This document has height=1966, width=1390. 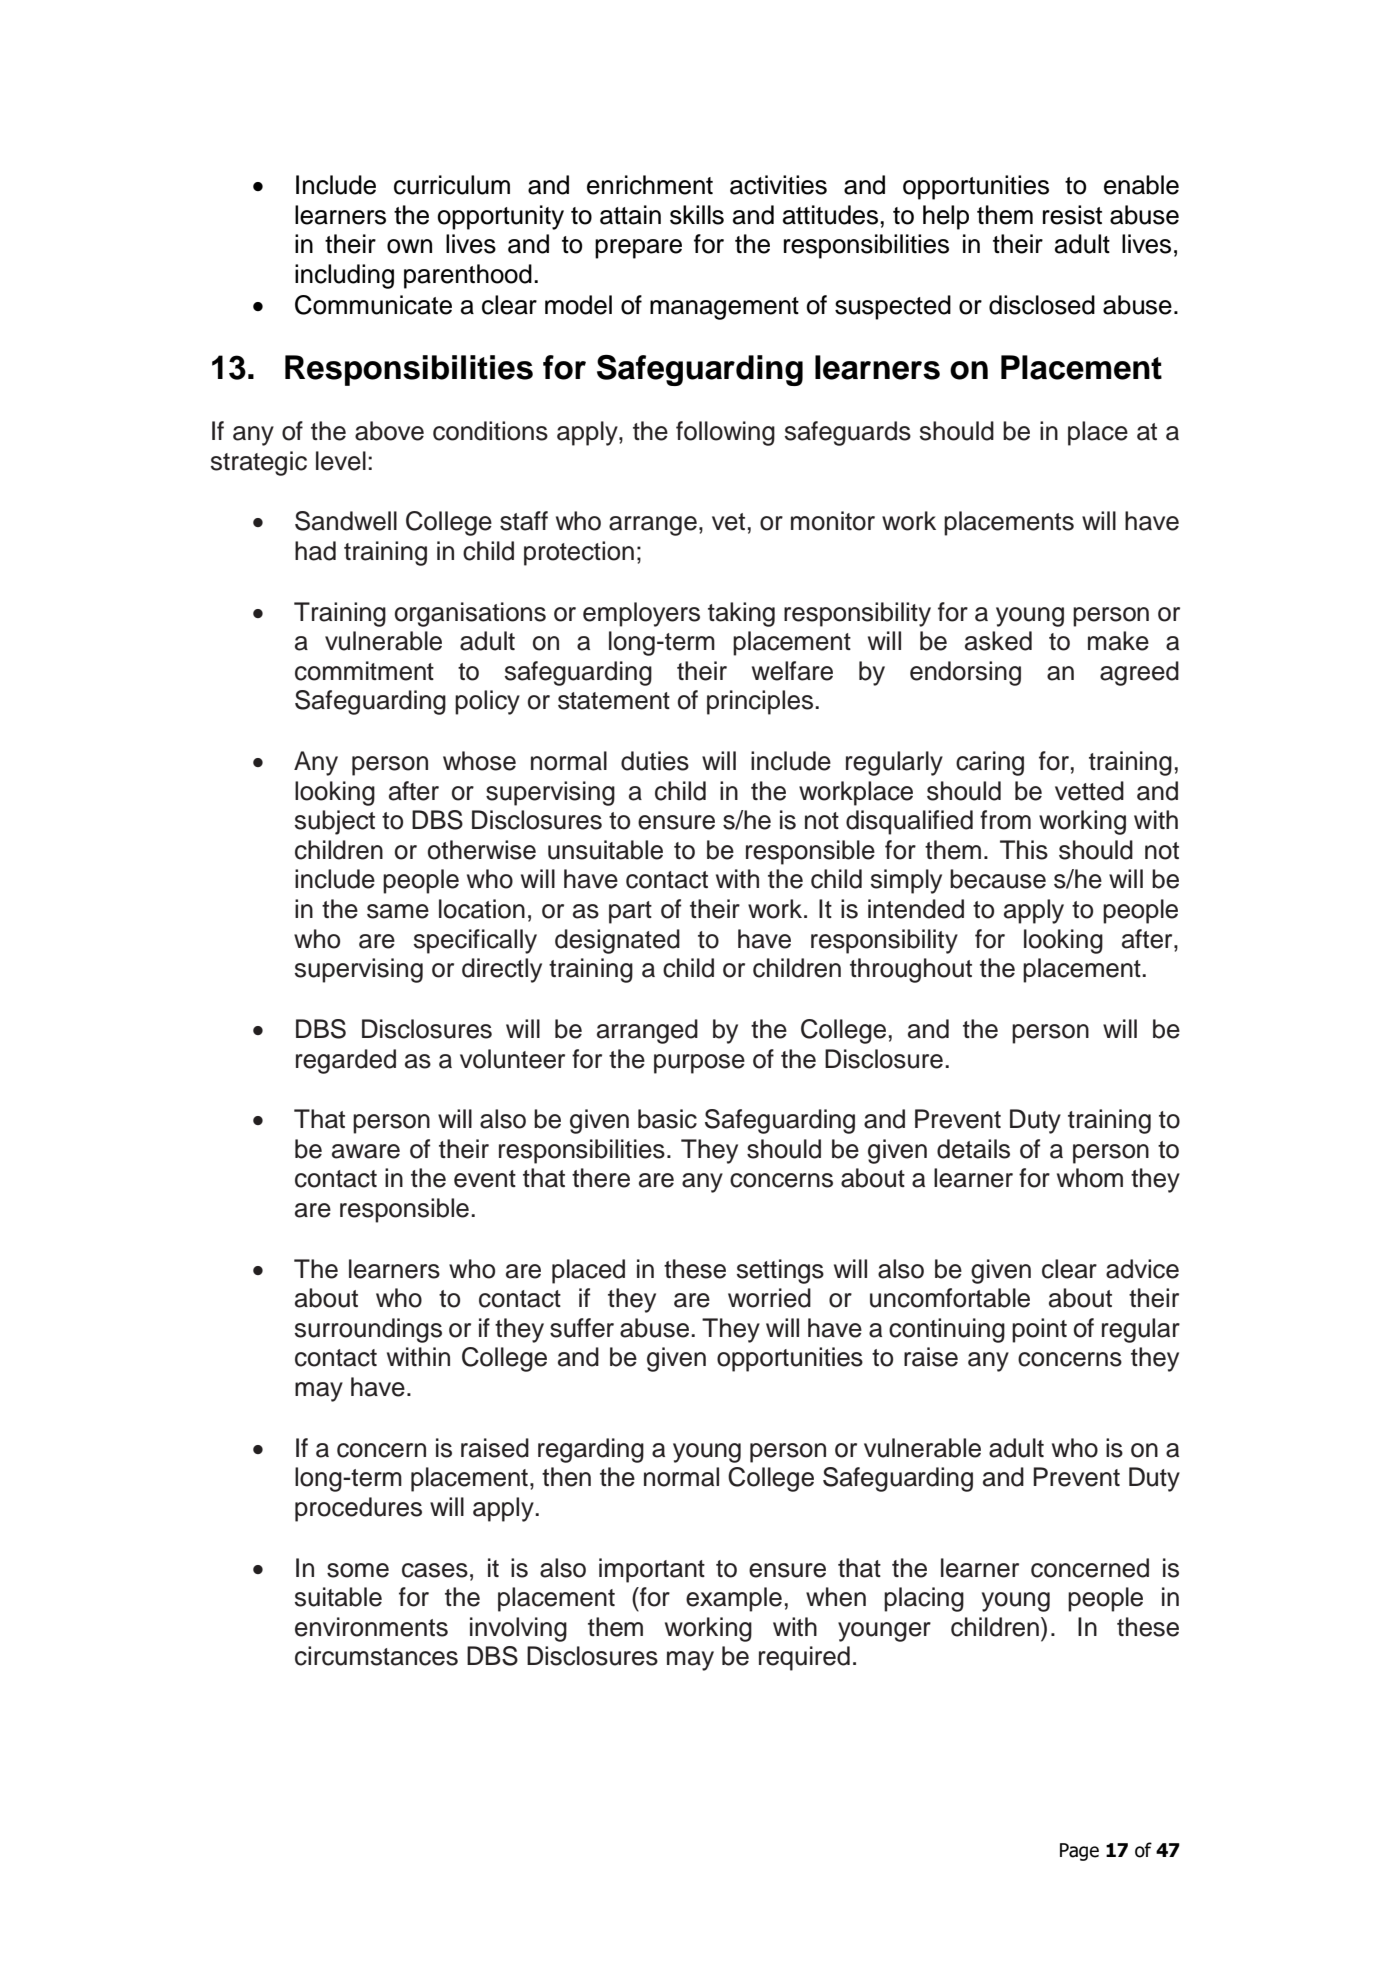 What do you see at coordinates (667, 1119) in the document?
I see `basic` at bounding box center [667, 1119].
